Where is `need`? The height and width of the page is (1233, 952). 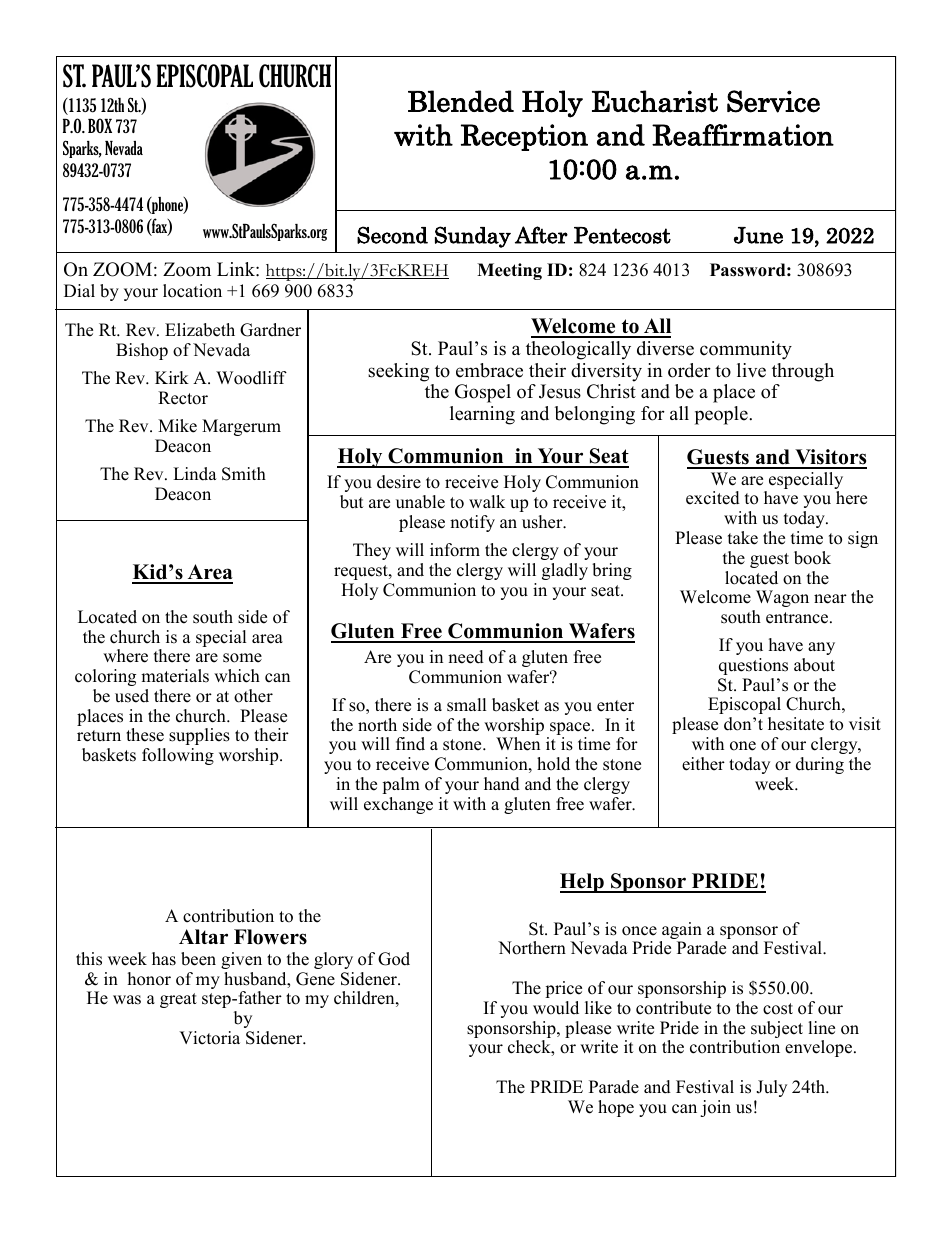
need is located at coordinates (466, 657).
